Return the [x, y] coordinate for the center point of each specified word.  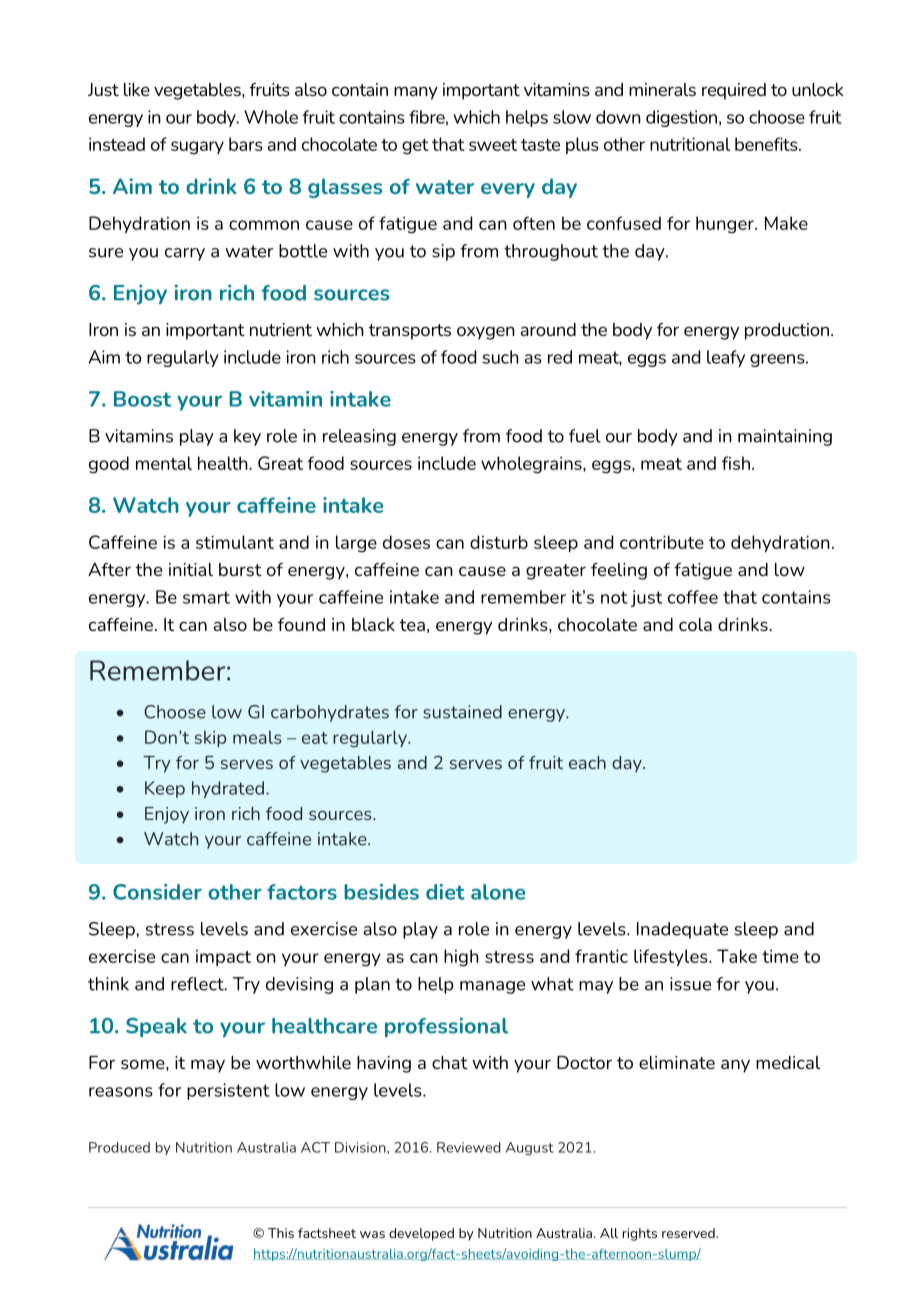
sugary [197, 148]
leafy [726, 358]
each [587, 762]
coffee [693, 597]
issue [690, 984]
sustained [462, 712]
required [734, 91]
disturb [499, 542]
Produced [119, 1147]
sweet [493, 145]
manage [492, 987]
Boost [142, 399]
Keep [165, 789]
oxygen [486, 333]
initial [191, 569]
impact [223, 958]
